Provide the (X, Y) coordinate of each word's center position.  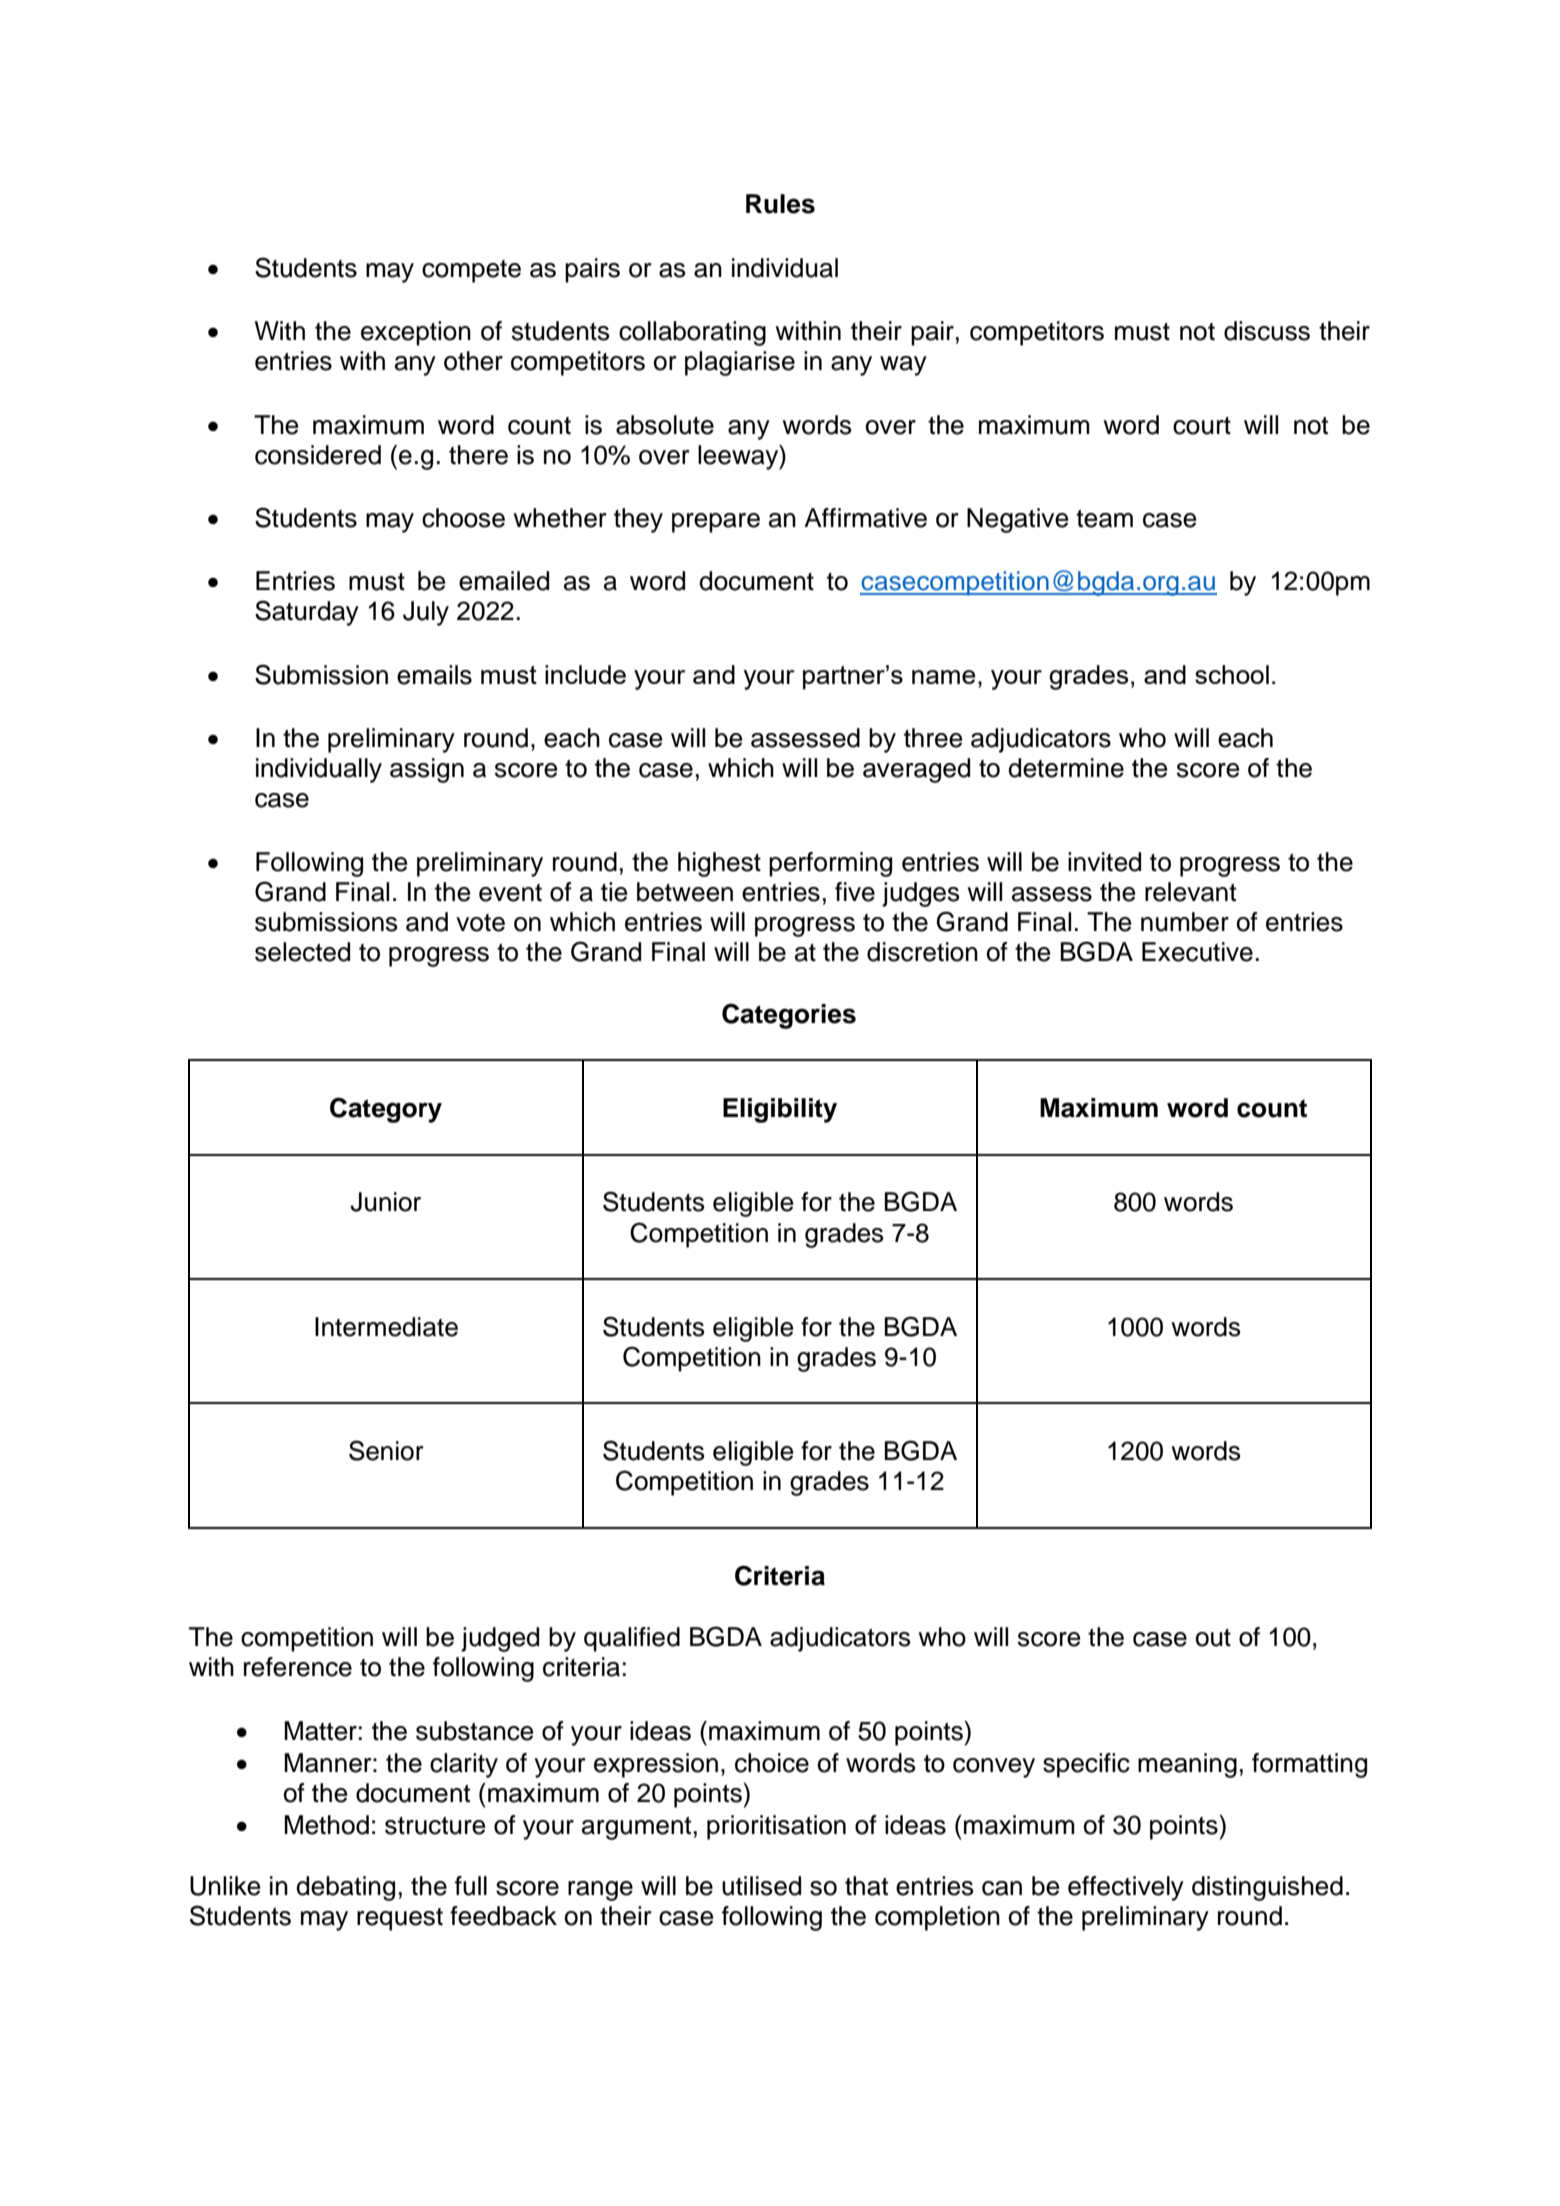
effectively (1126, 1888)
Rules (780, 204)
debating (345, 1888)
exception (416, 333)
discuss (1267, 331)
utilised (761, 1886)
